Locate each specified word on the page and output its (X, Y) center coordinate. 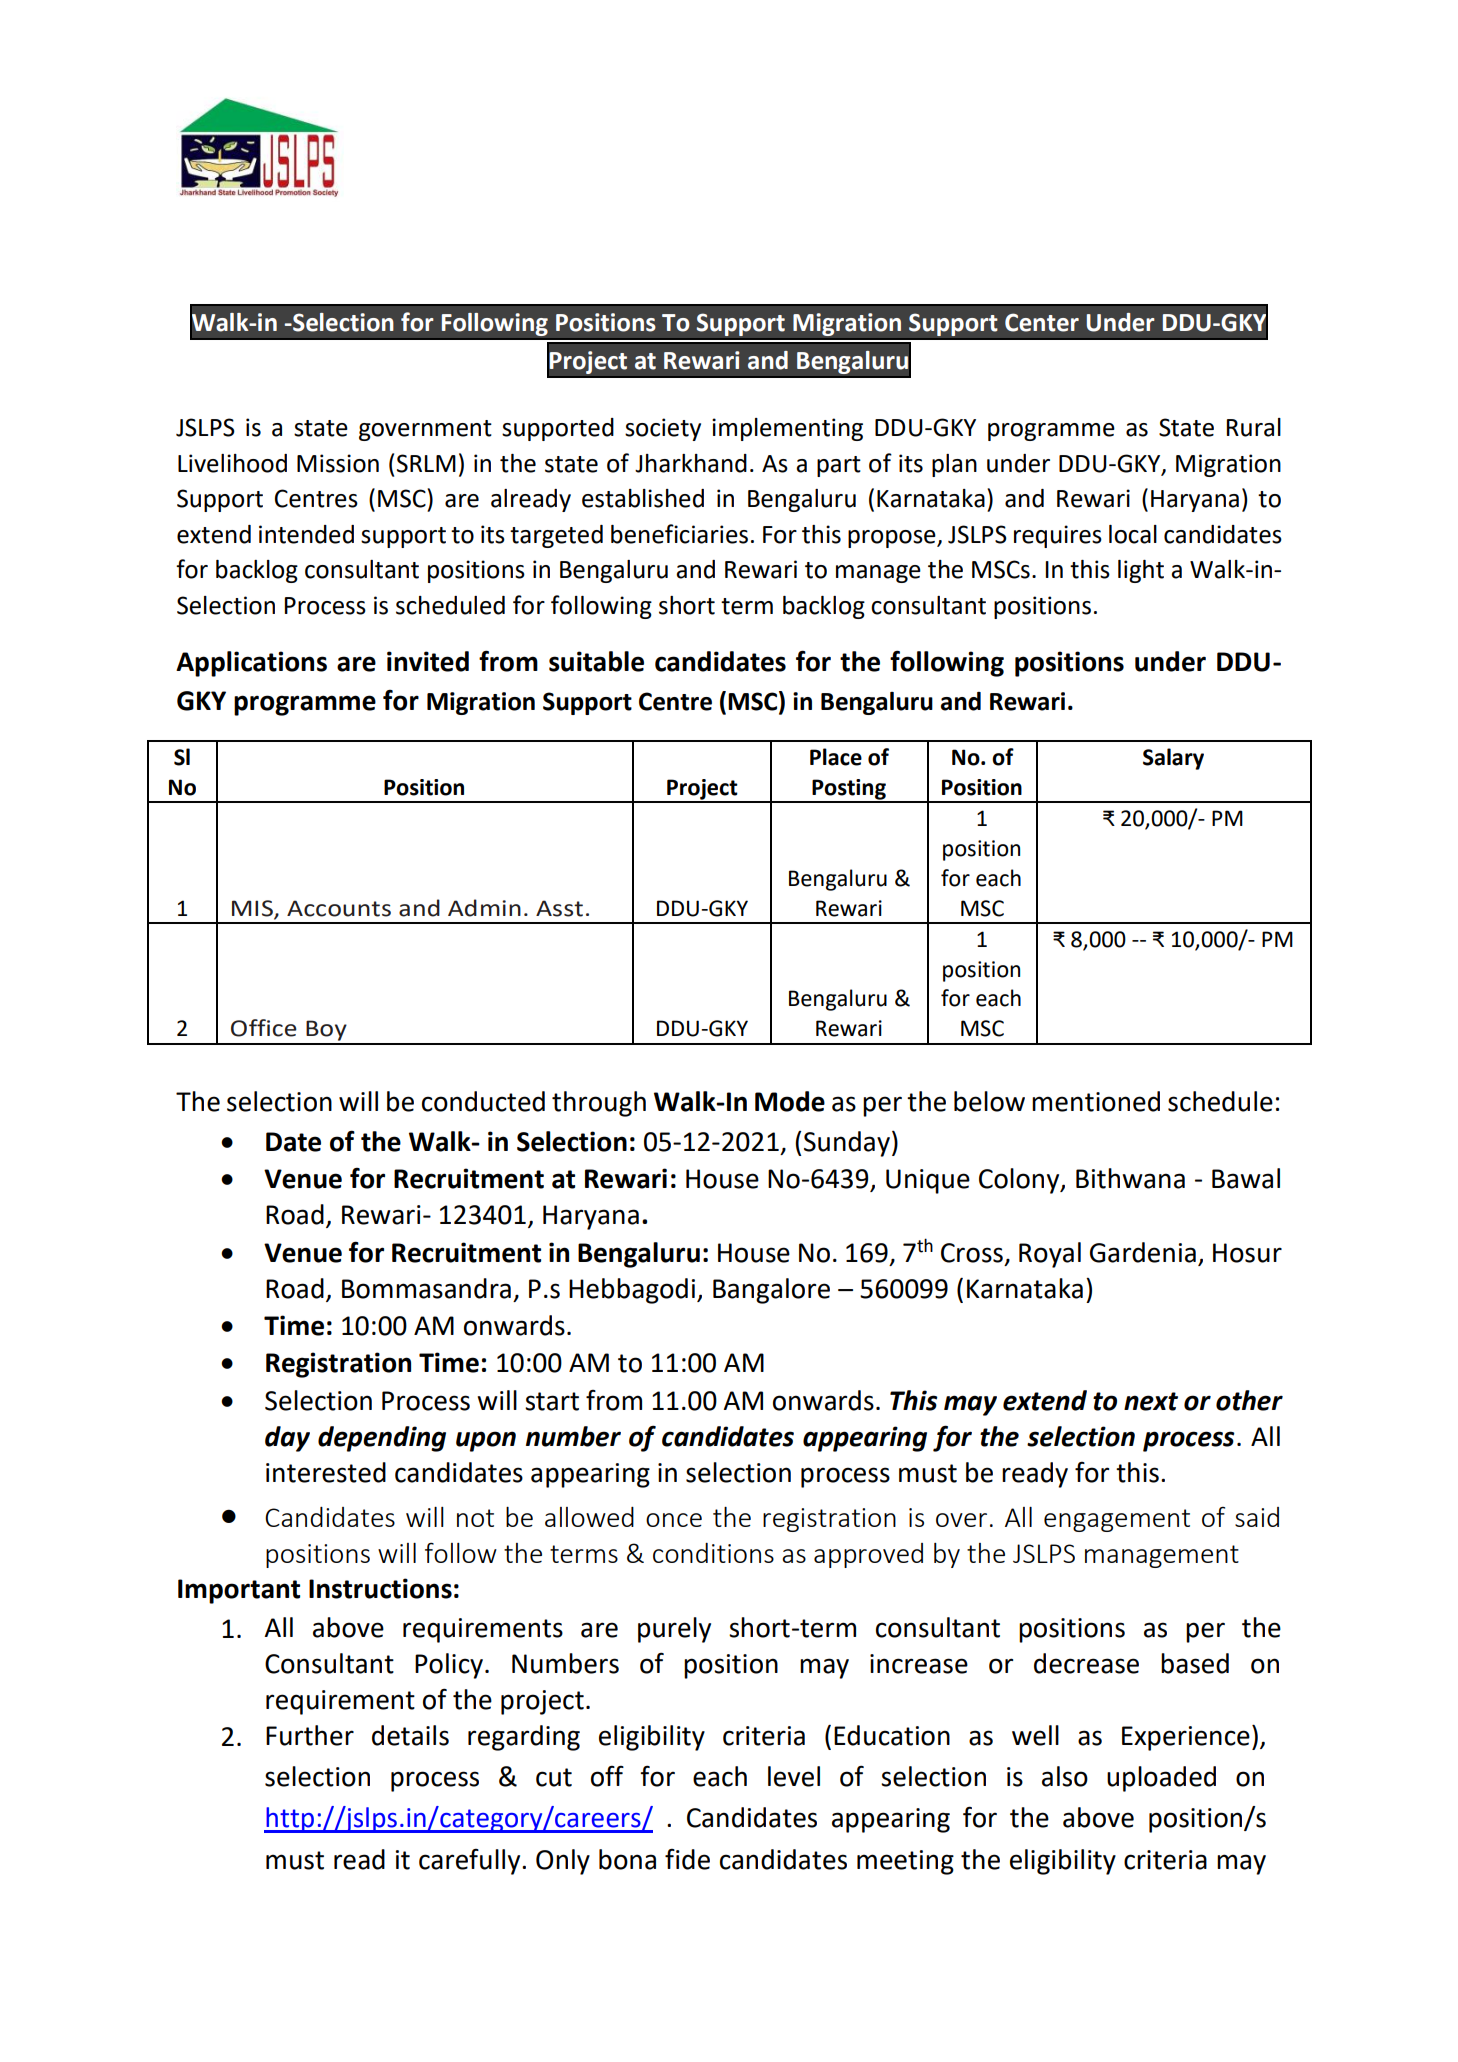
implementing (787, 429)
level (794, 1776)
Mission (338, 463)
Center (1042, 322)
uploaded (1161, 1779)
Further (310, 1735)
